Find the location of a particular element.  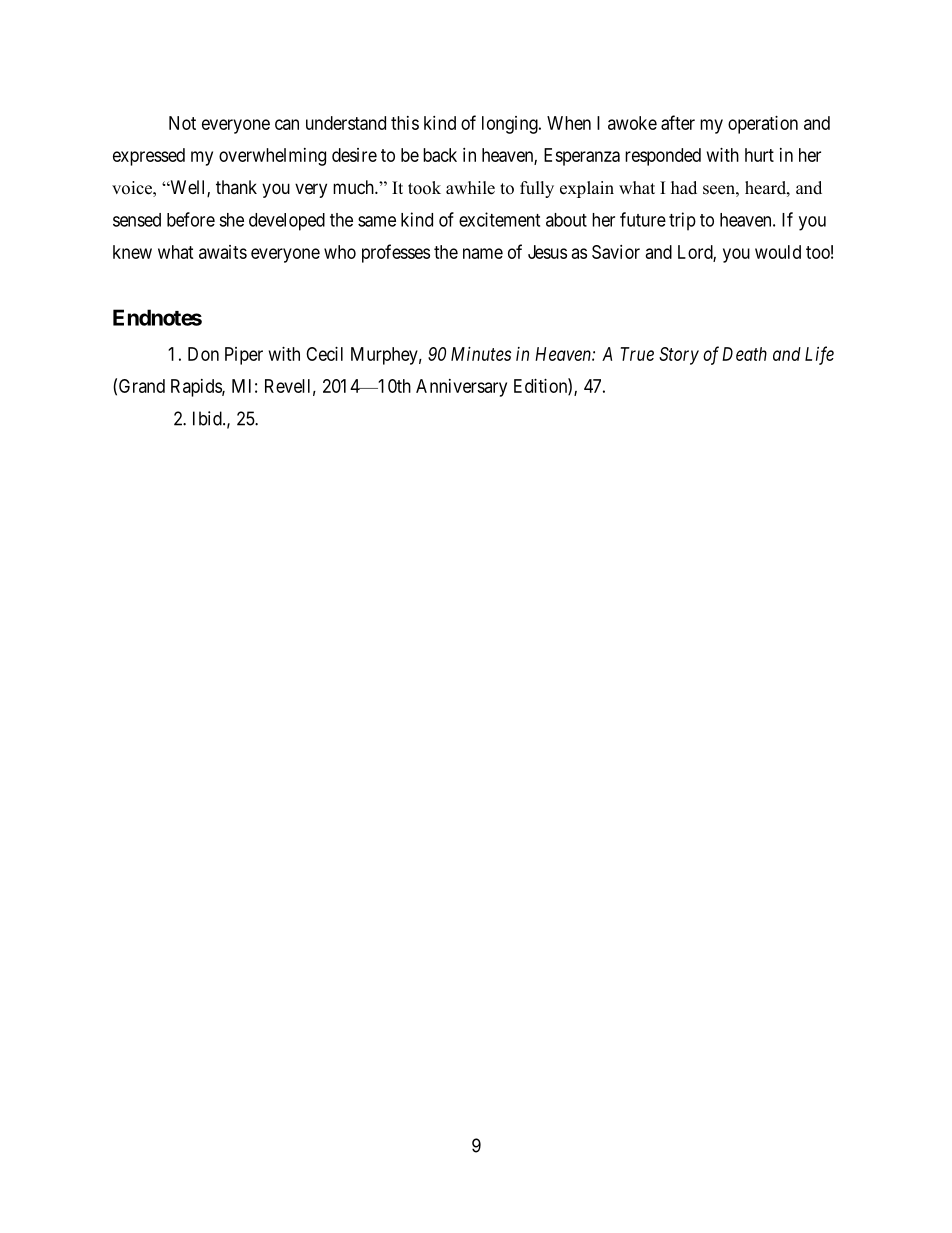

can is located at coordinates (287, 124).
